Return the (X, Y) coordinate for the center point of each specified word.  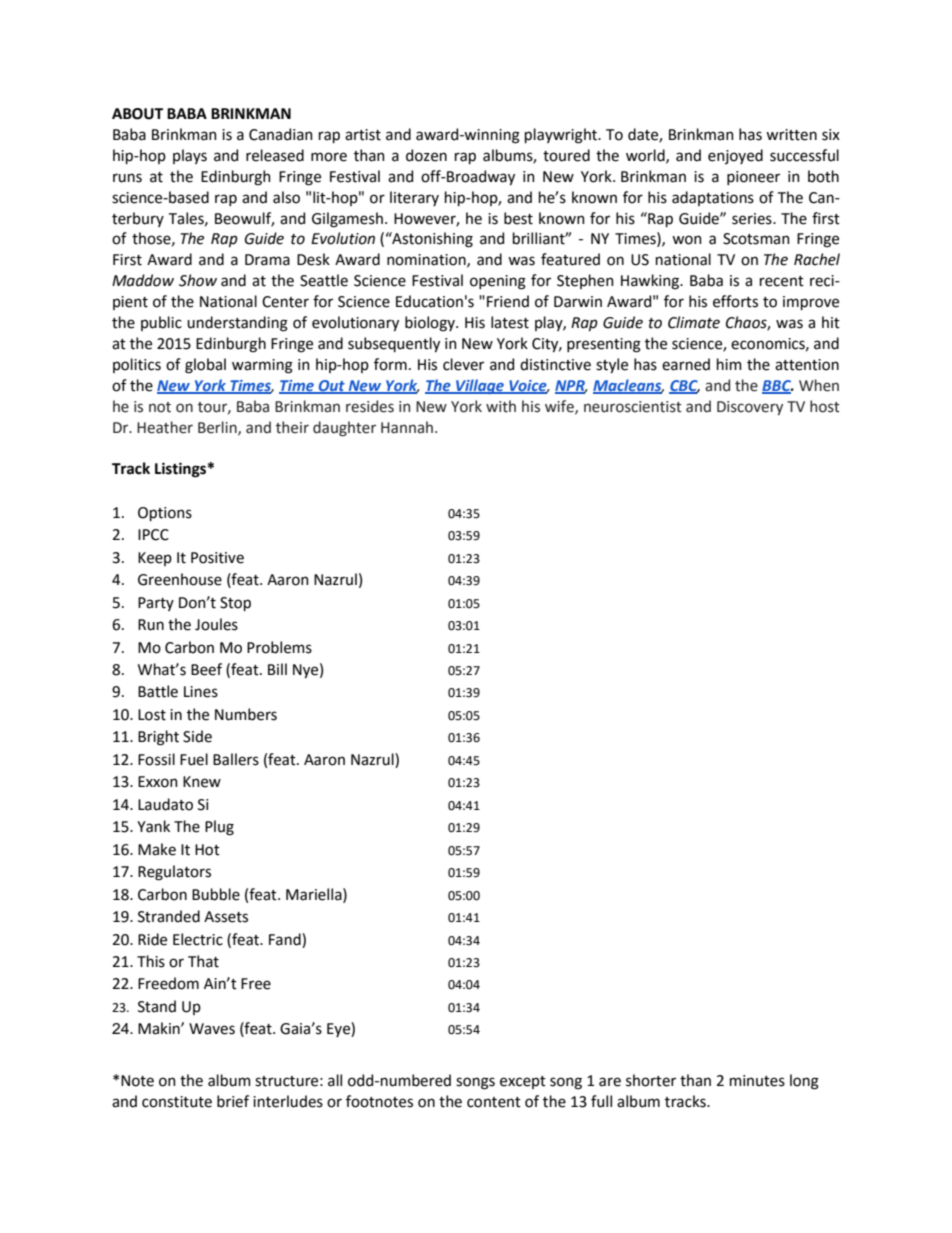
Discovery (750, 408)
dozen (426, 155)
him (729, 364)
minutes (757, 1081)
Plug (219, 828)
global (205, 366)
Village (480, 386)
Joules (216, 624)
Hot (207, 850)
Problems (279, 647)
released (275, 155)
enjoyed (735, 156)
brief (233, 1101)
